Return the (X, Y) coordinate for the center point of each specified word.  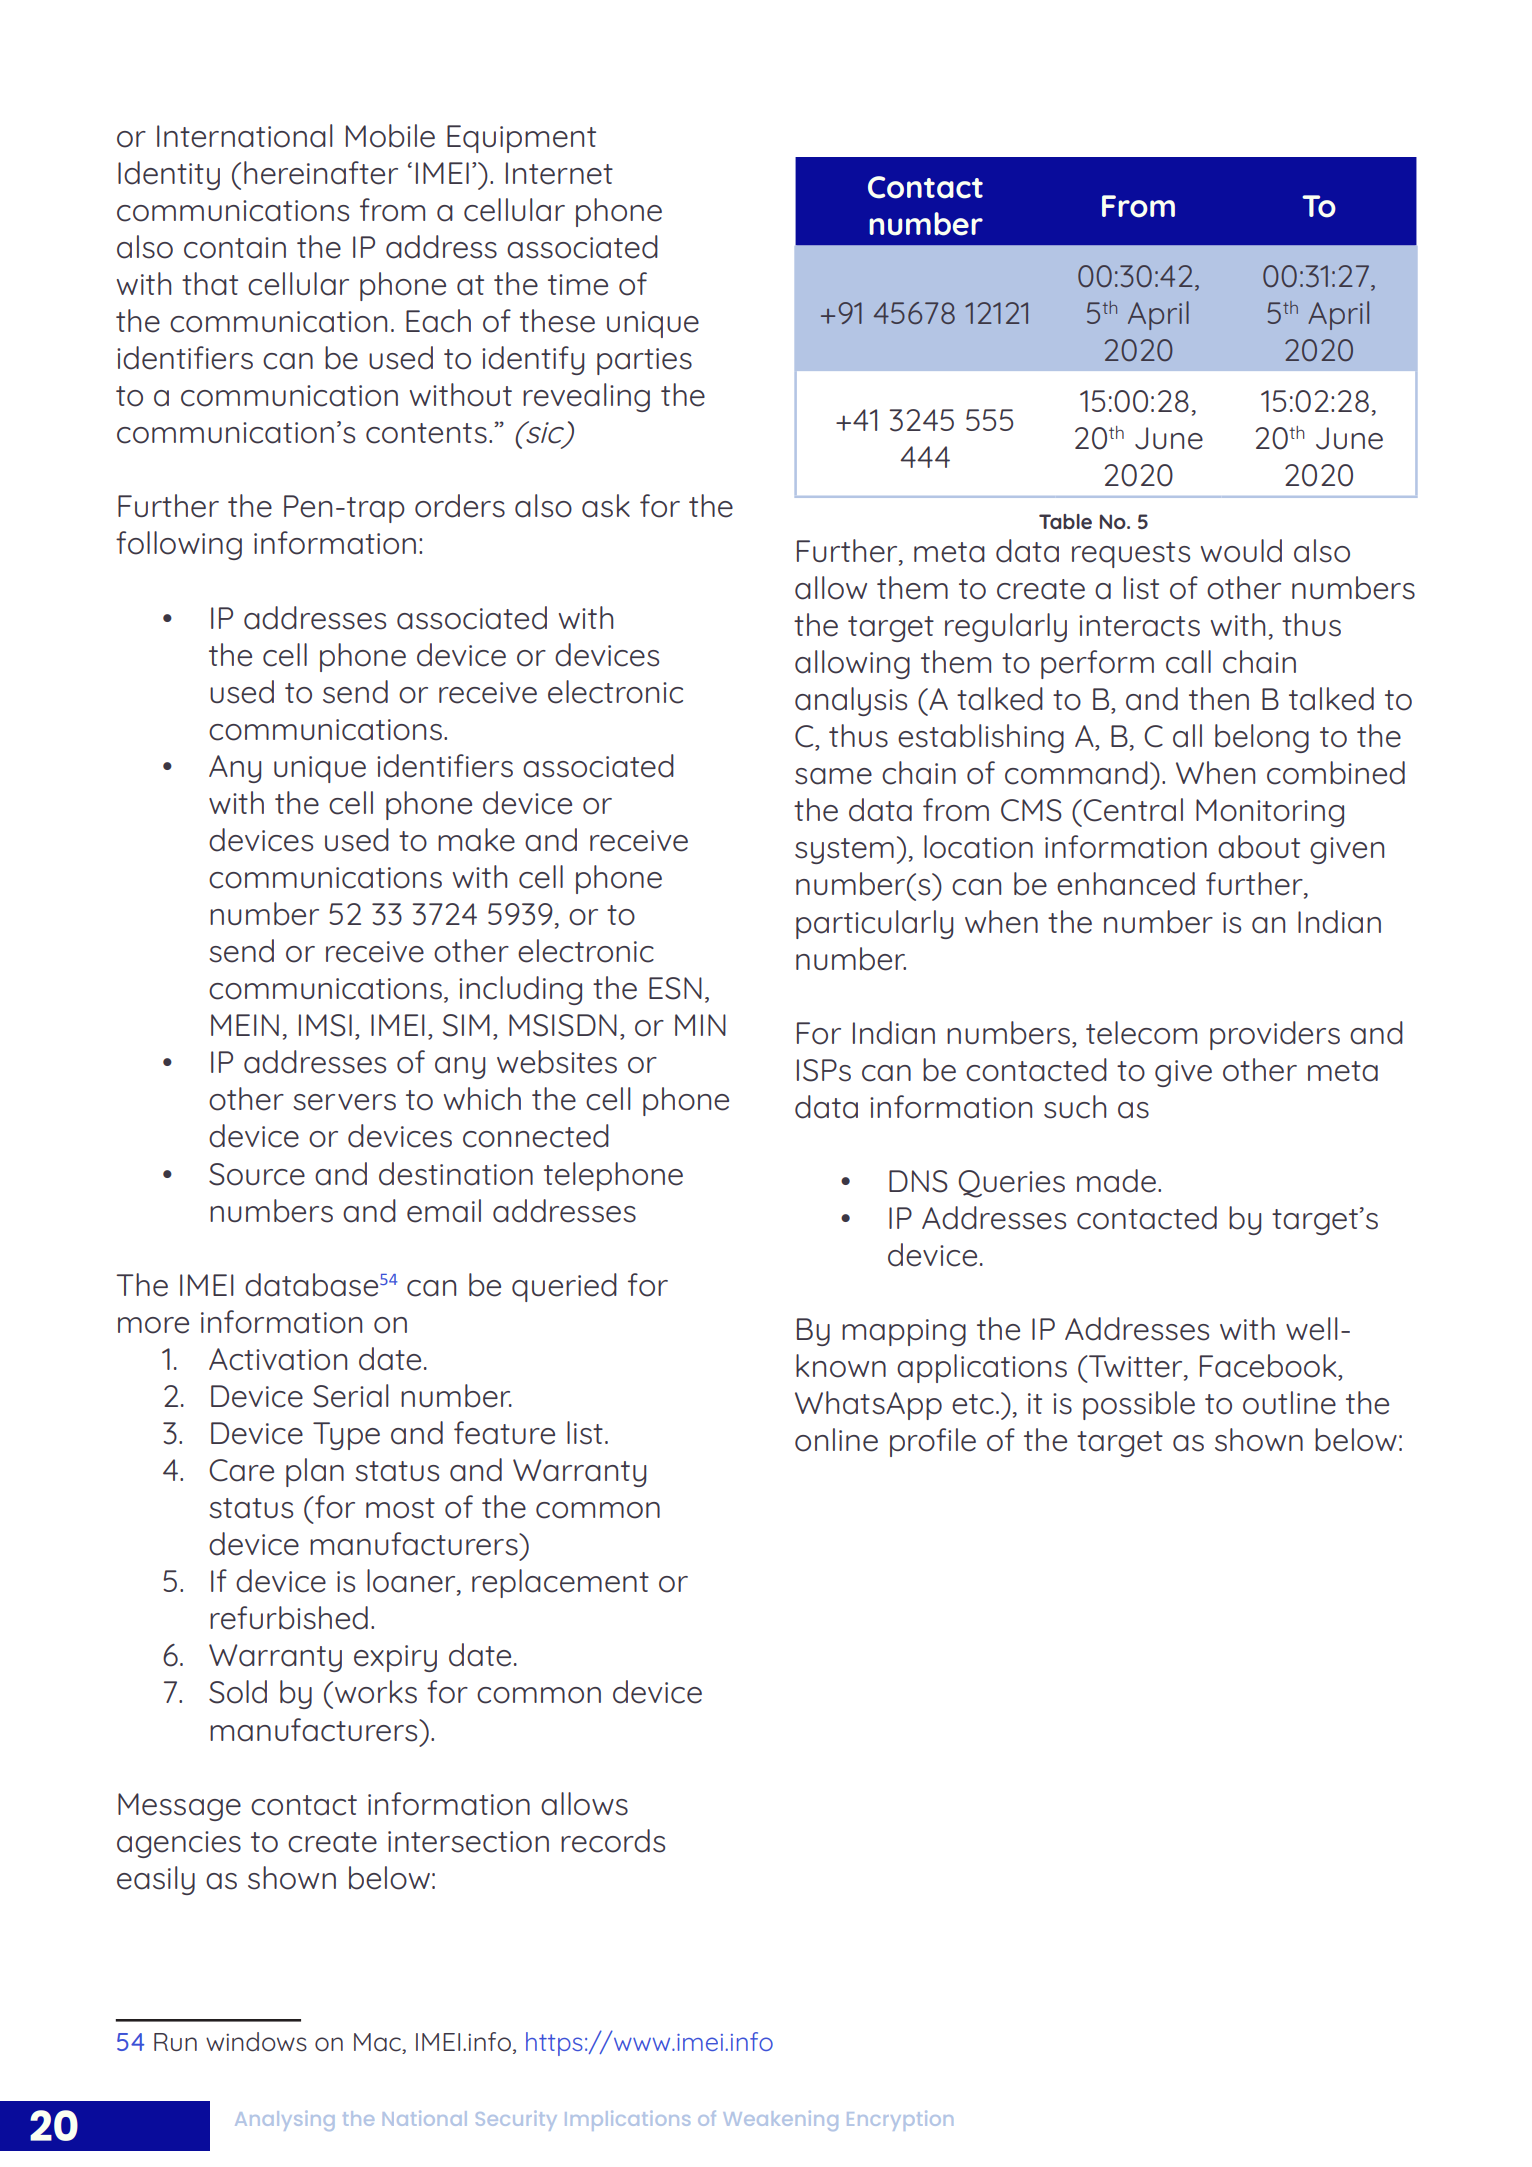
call (1188, 662)
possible (1139, 1405)
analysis (851, 701)
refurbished (289, 1618)
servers (344, 1102)
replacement (560, 1583)
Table (1065, 521)
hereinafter (321, 173)
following (179, 545)
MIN (700, 1025)
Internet (559, 173)
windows (256, 2042)
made (1116, 1181)
